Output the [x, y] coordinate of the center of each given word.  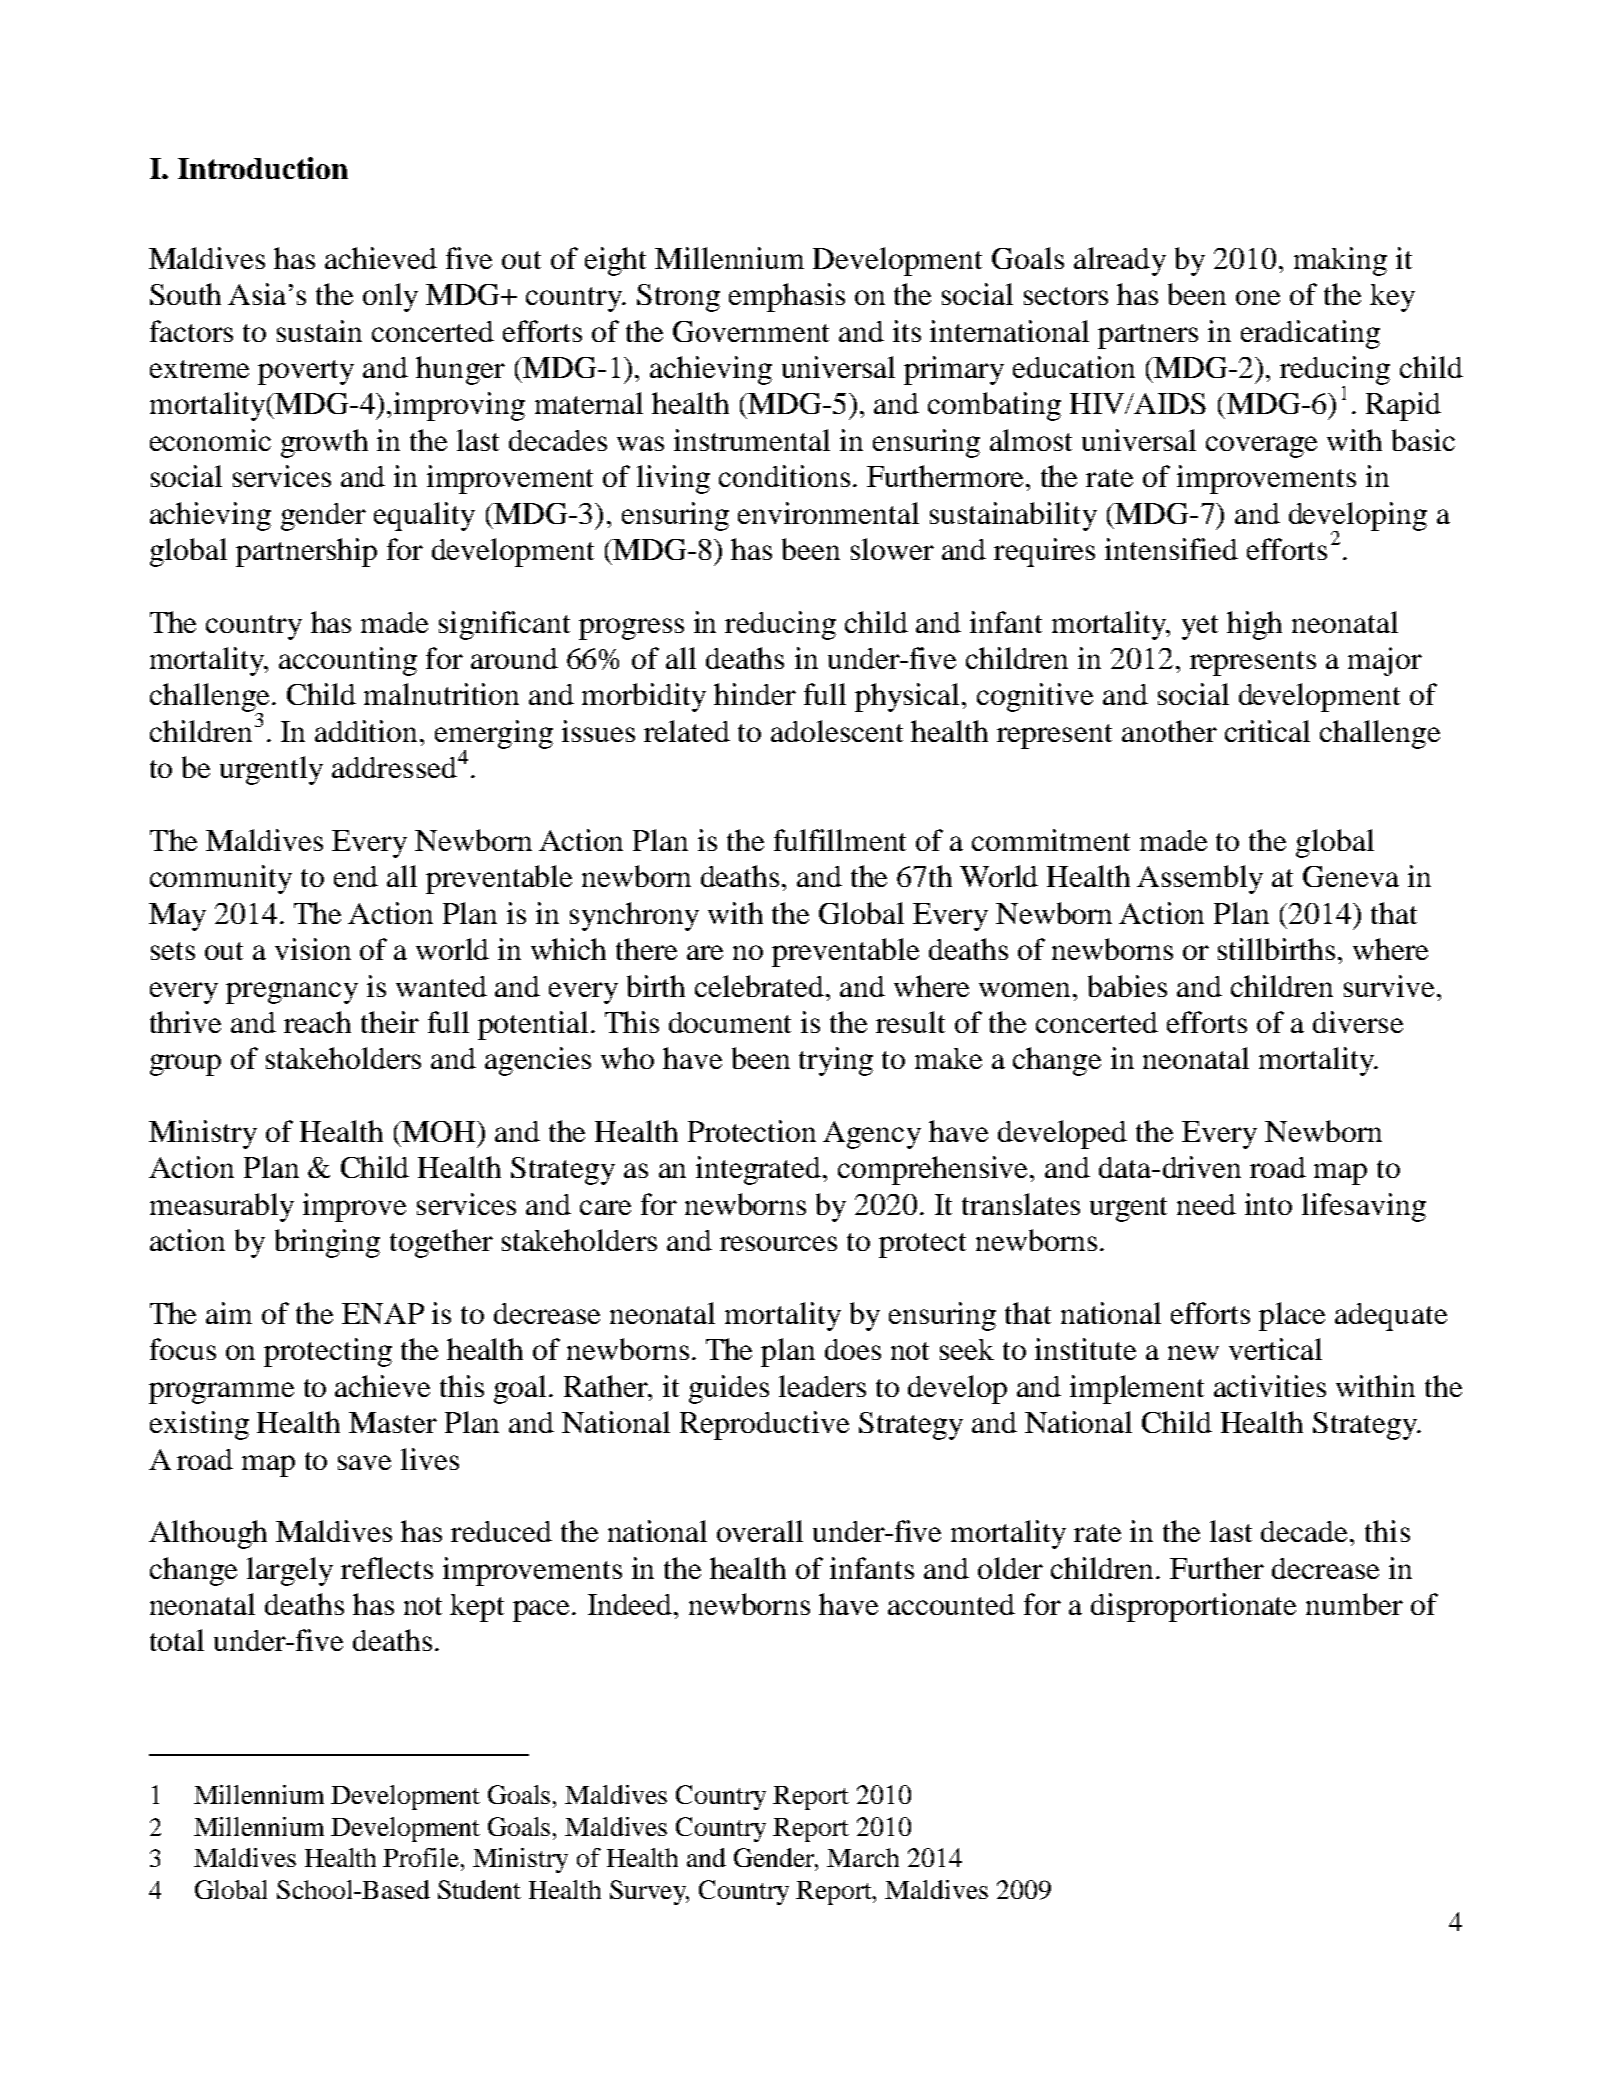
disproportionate [1193, 1607]
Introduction [263, 168]
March [863, 1857]
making [1340, 261]
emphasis [787, 297]
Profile [422, 1857]
